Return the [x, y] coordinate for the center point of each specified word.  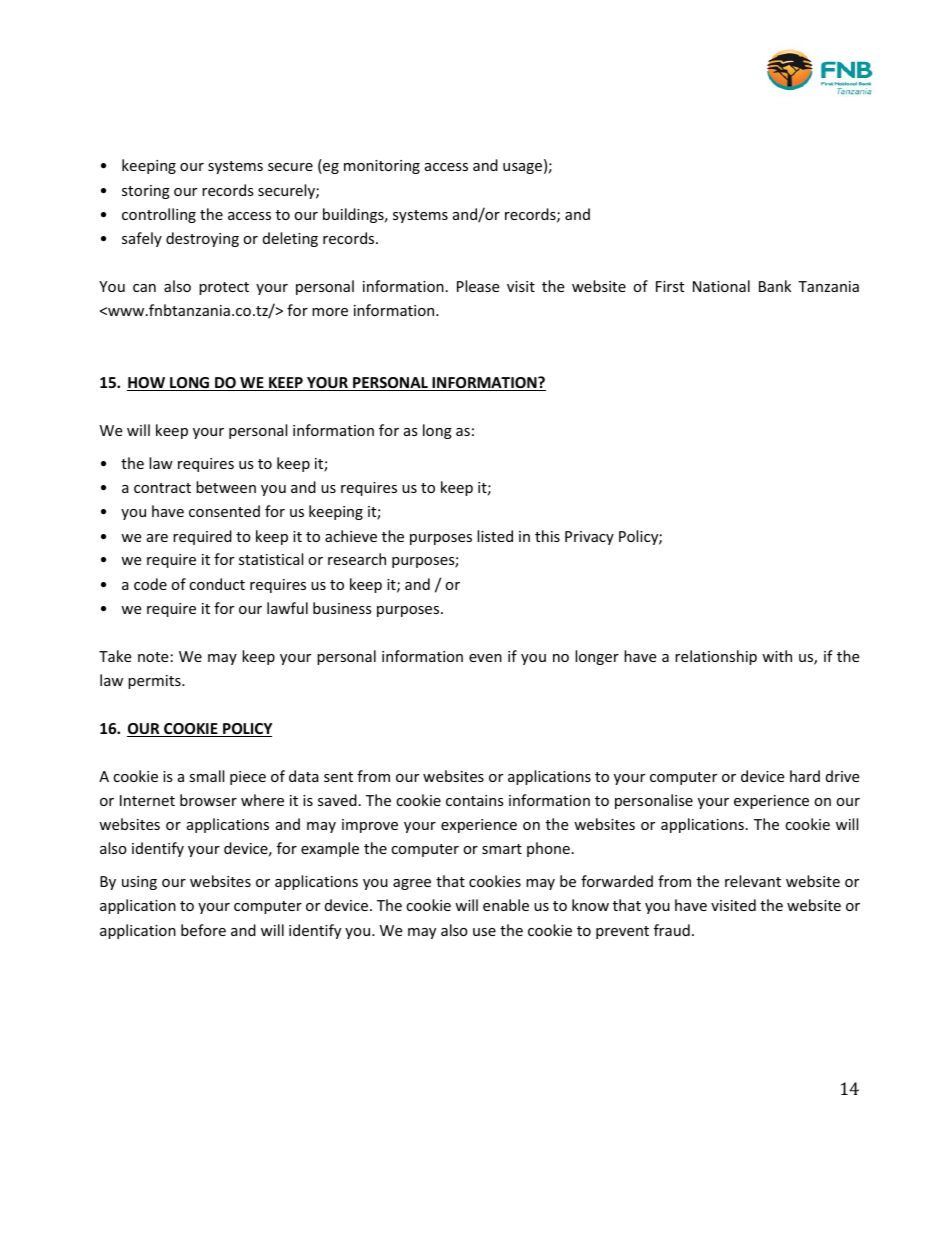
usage [524, 168]
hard [805, 776]
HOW [147, 384]
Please [478, 286]
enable [506, 905]
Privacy [589, 538]
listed [495, 536]
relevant [753, 881]
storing [146, 192]
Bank [775, 286]
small [206, 776]
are [157, 538]
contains [475, 800]
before [203, 930]
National [721, 286]
